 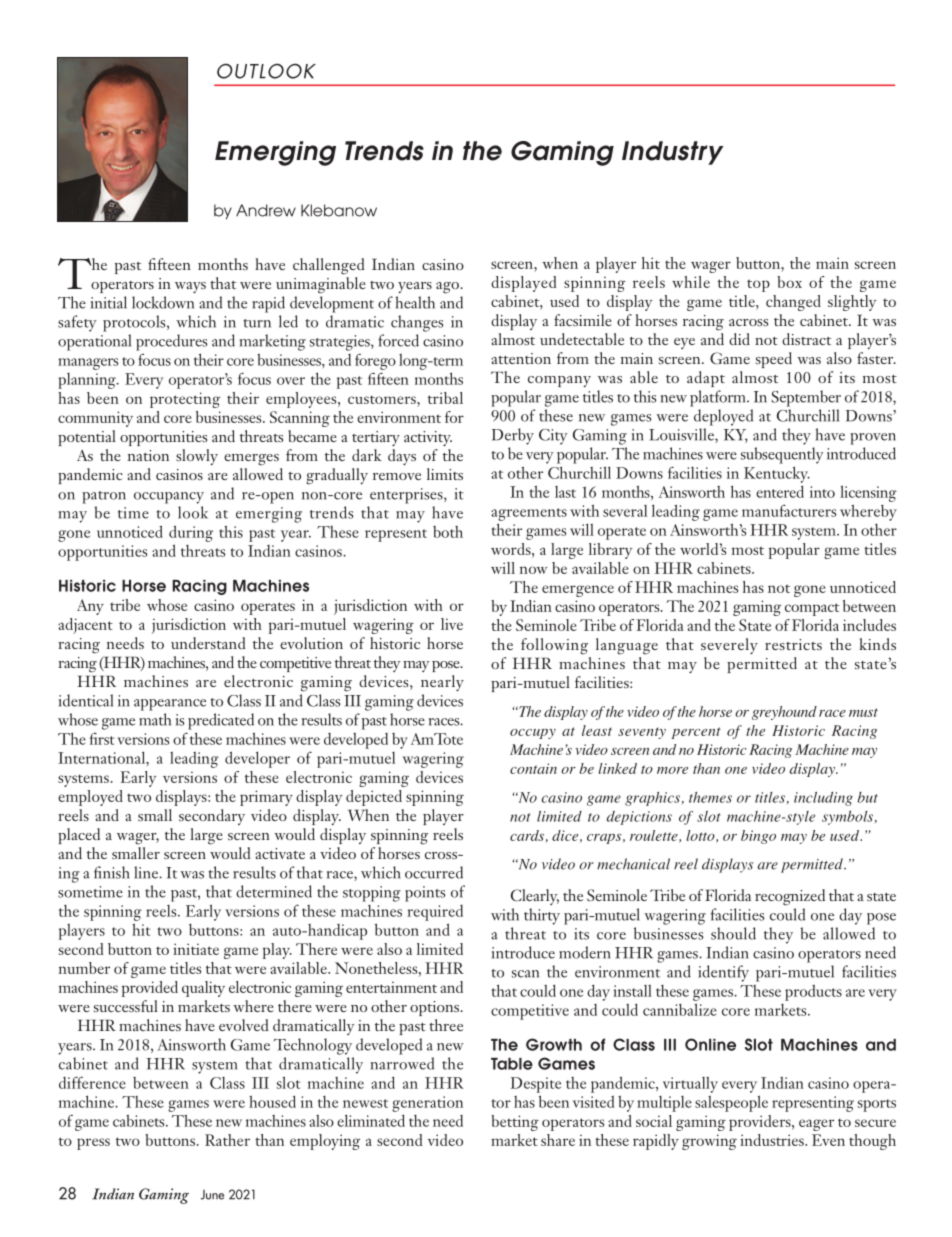 I want to click on live, so click(x=452, y=624).
